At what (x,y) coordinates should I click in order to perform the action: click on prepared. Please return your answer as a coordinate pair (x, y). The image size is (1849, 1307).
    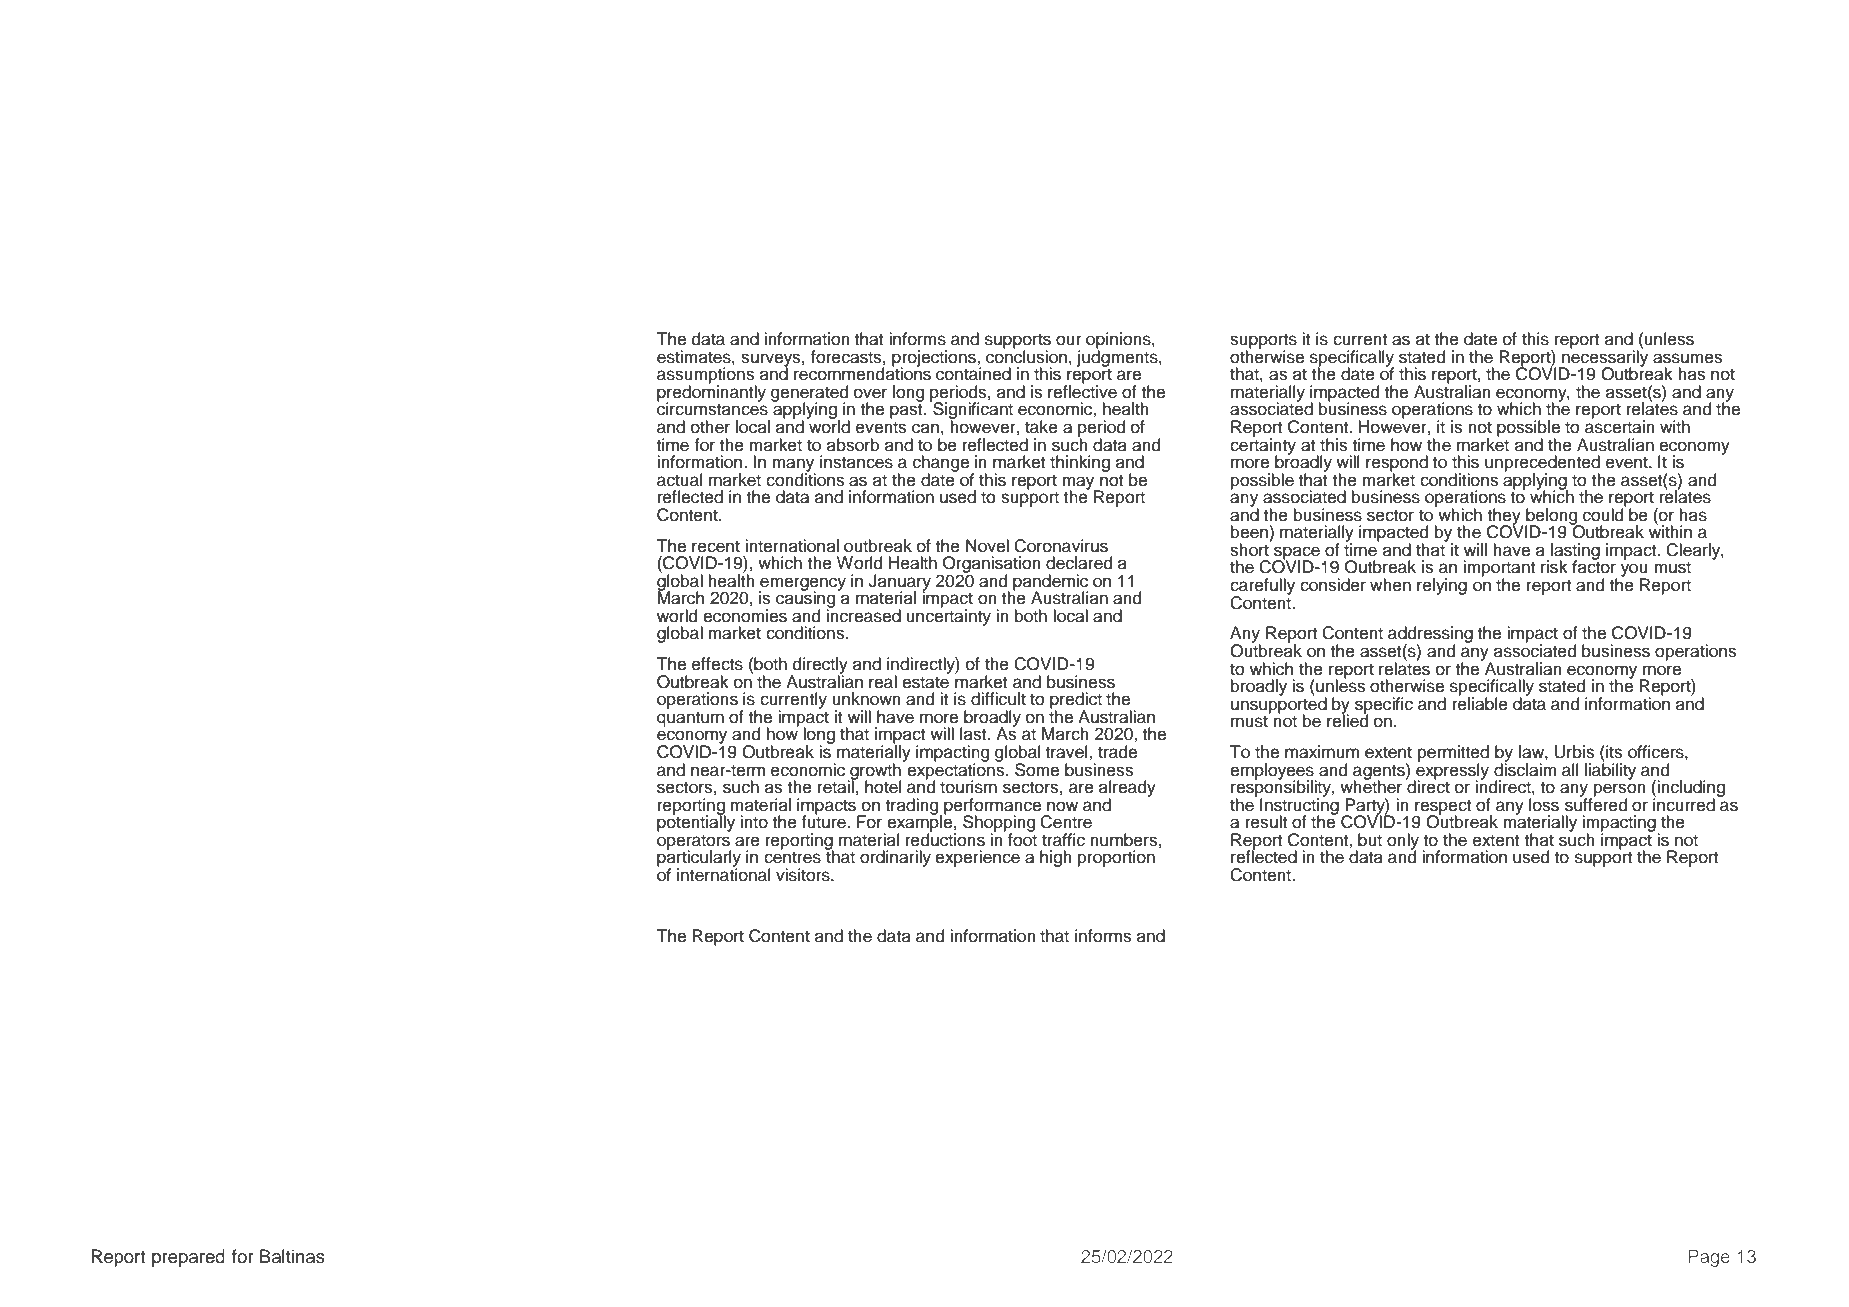
    Looking at the image, I should click on (188, 1258).
